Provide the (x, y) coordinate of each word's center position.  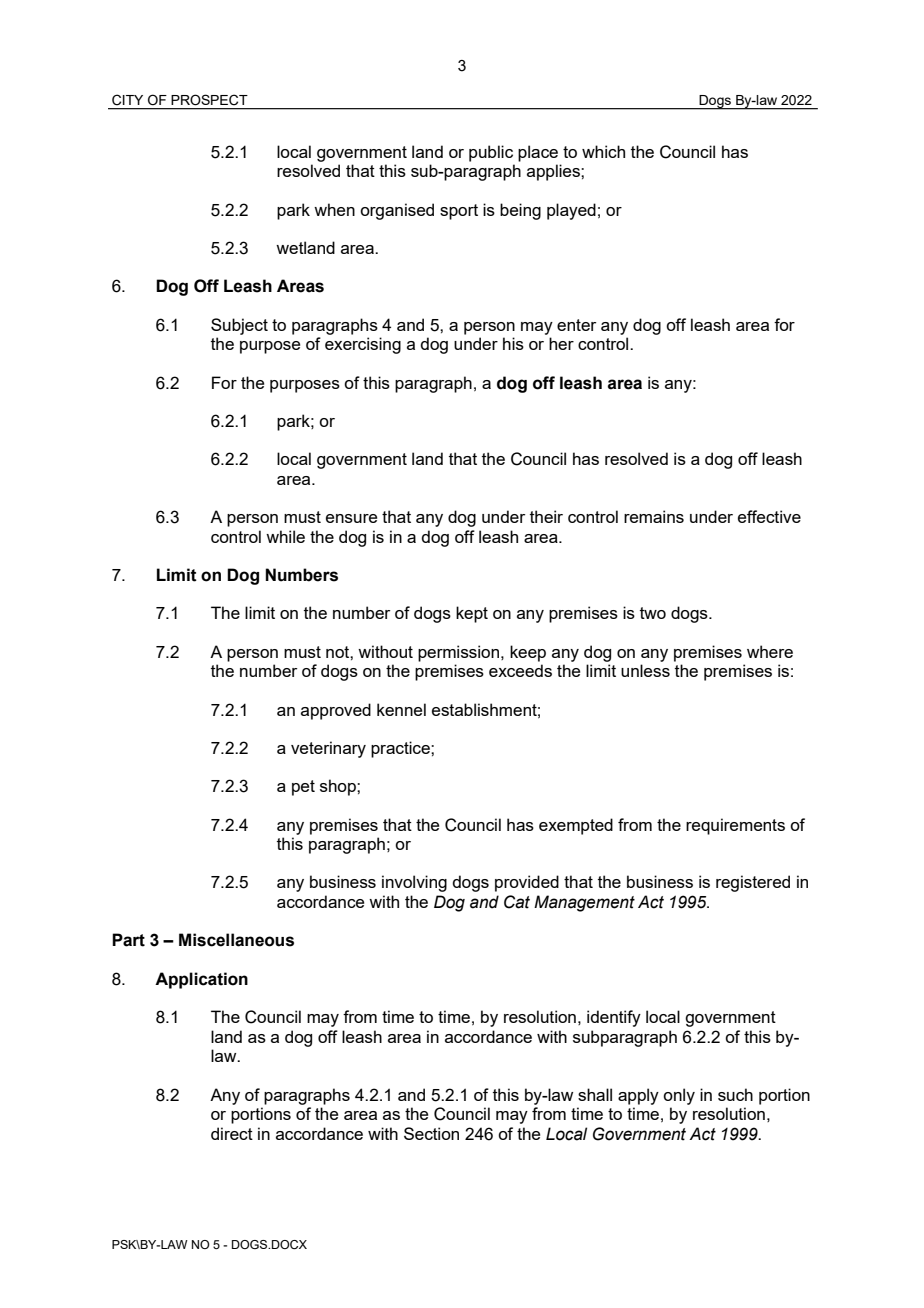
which (603, 151)
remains (654, 516)
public (491, 153)
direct (232, 1133)
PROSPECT (209, 100)
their (546, 516)
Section (431, 1133)
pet (303, 788)
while (285, 536)
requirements (735, 826)
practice (401, 749)
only (679, 1096)
